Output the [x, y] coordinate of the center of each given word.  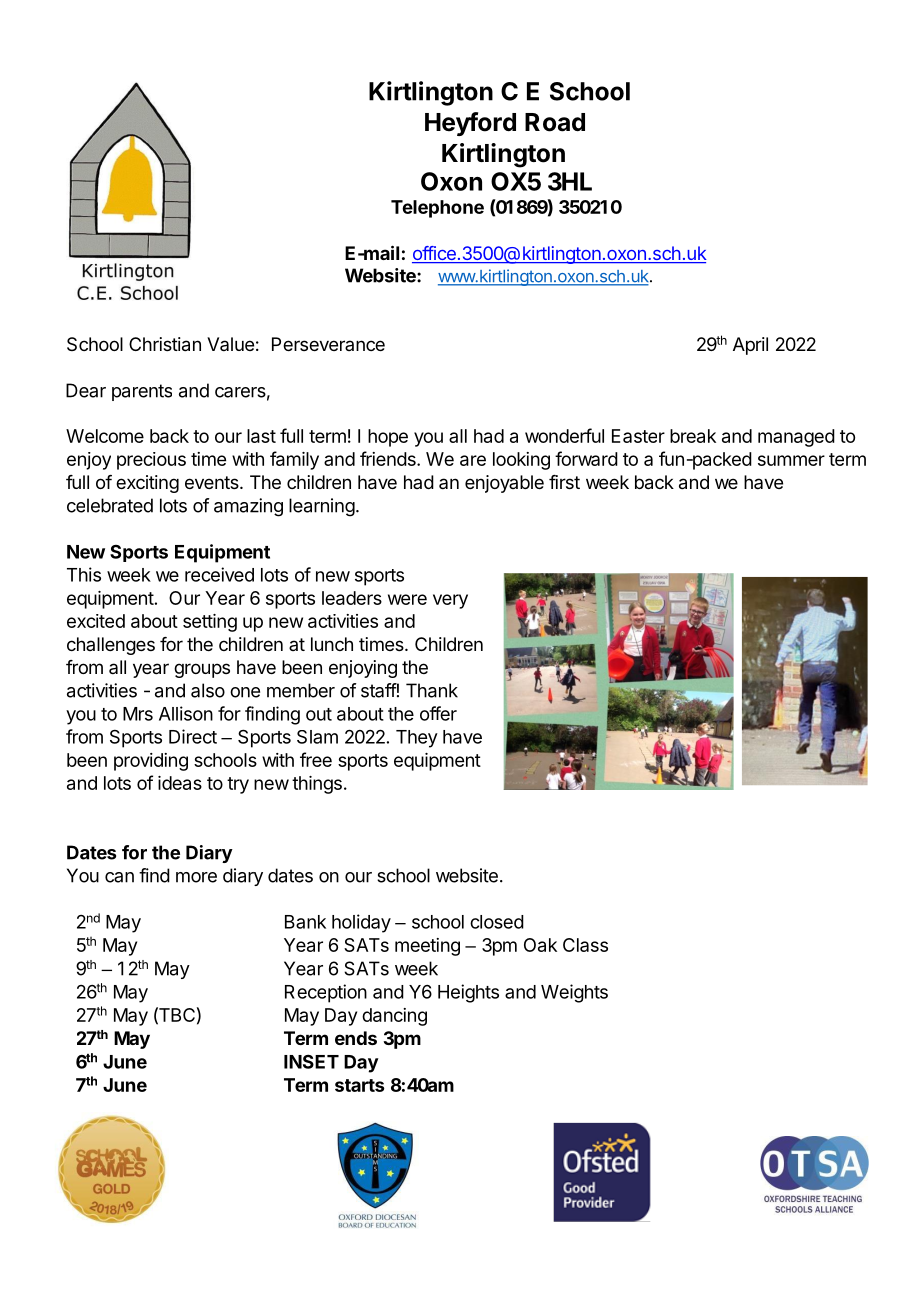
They [417, 739]
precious [151, 461]
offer [438, 713]
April [750, 346]
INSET [311, 1061]
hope [388, 438]
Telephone [437, 209]
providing [151, 762]
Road [555, 122]
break [693, 436]
